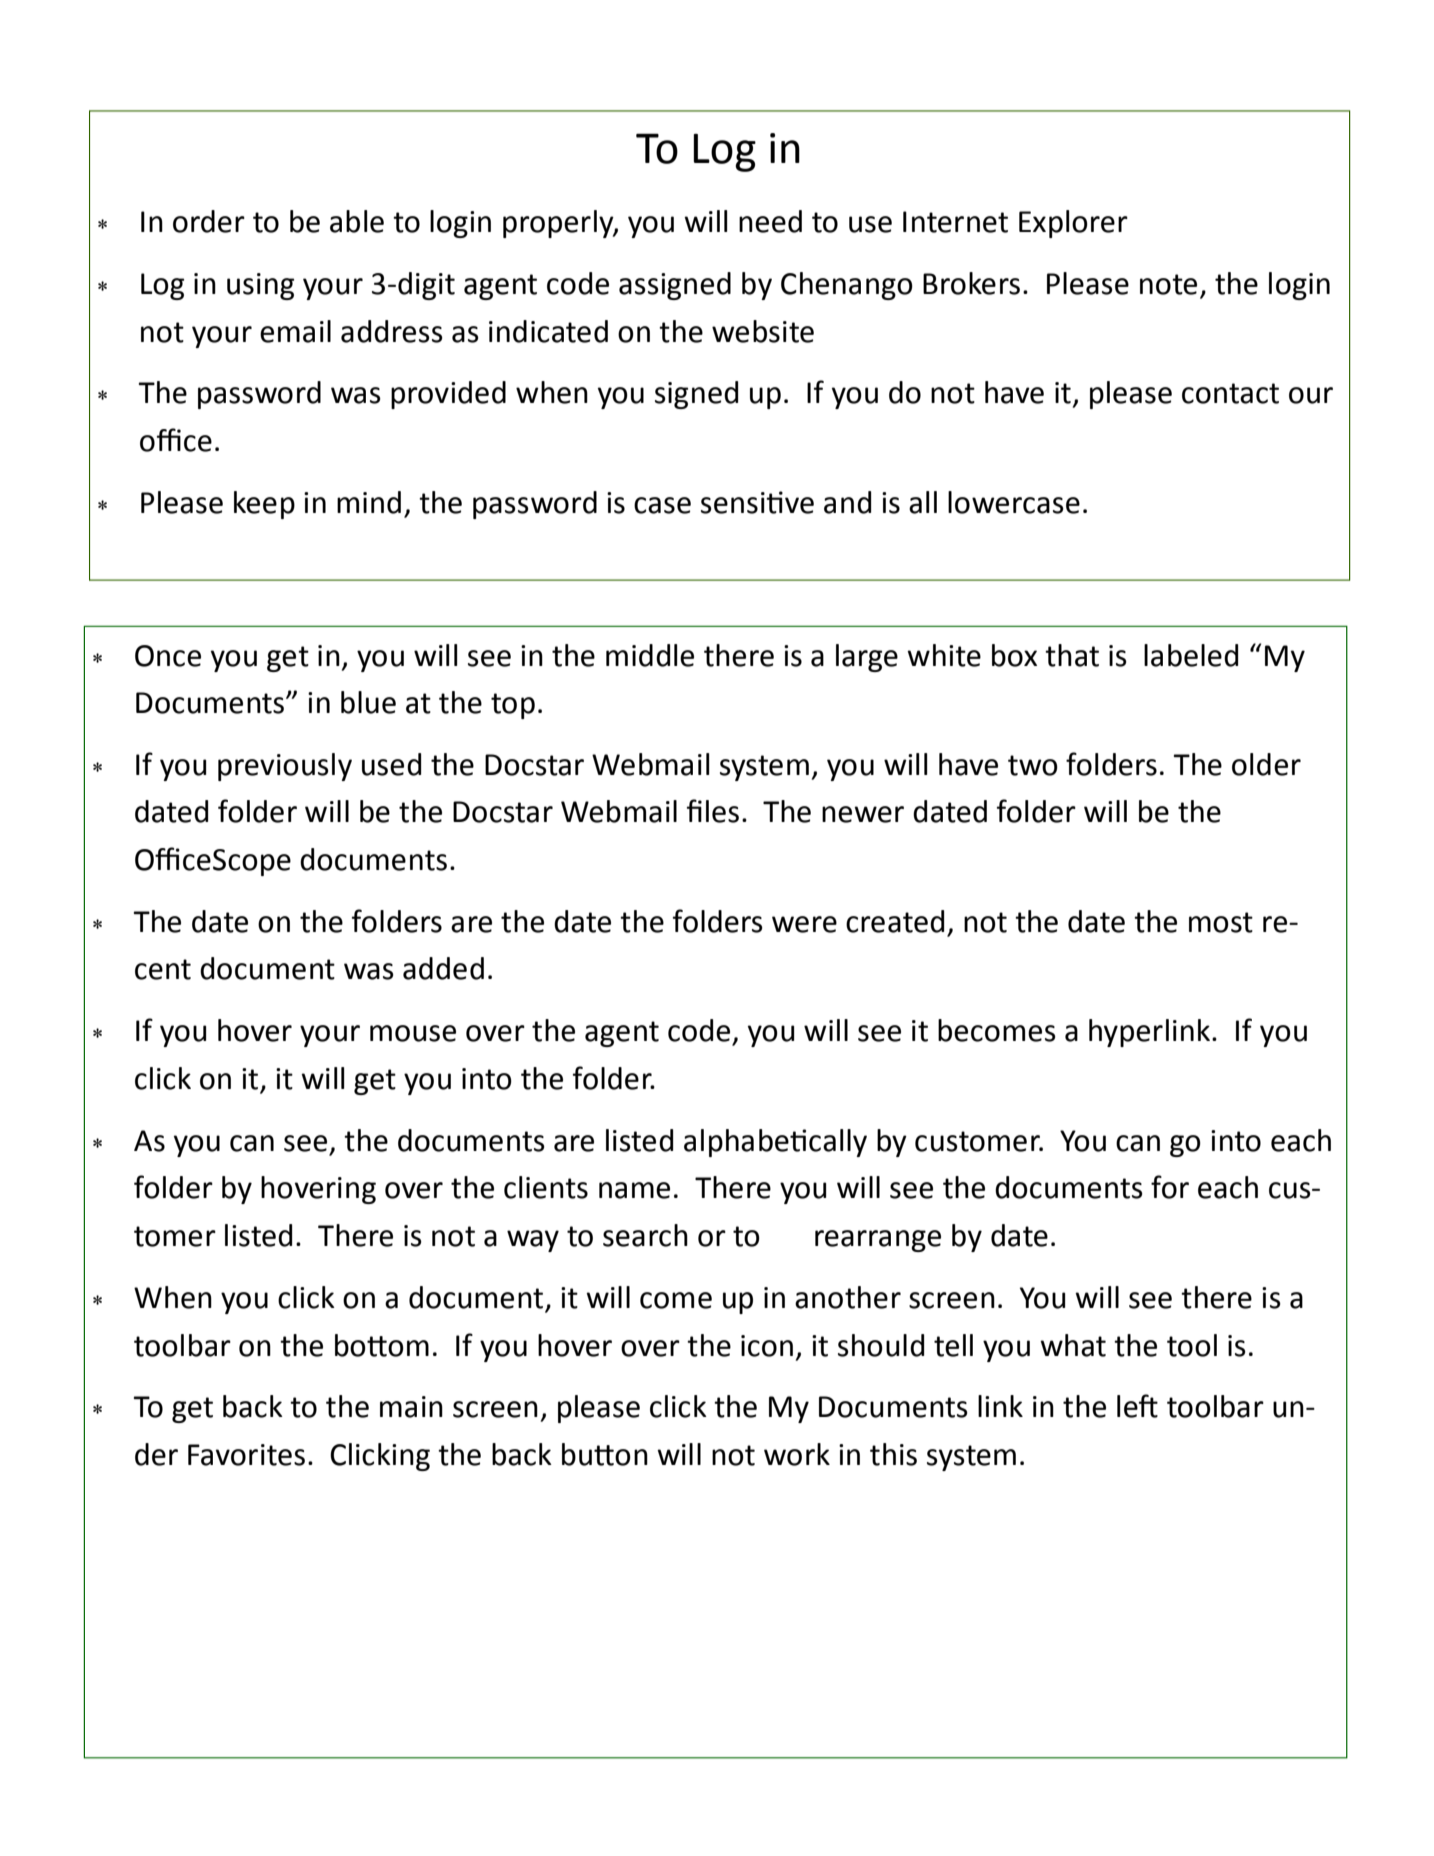 The image size is (1434, 1856). I want to click on work, so click(797, 1454).
